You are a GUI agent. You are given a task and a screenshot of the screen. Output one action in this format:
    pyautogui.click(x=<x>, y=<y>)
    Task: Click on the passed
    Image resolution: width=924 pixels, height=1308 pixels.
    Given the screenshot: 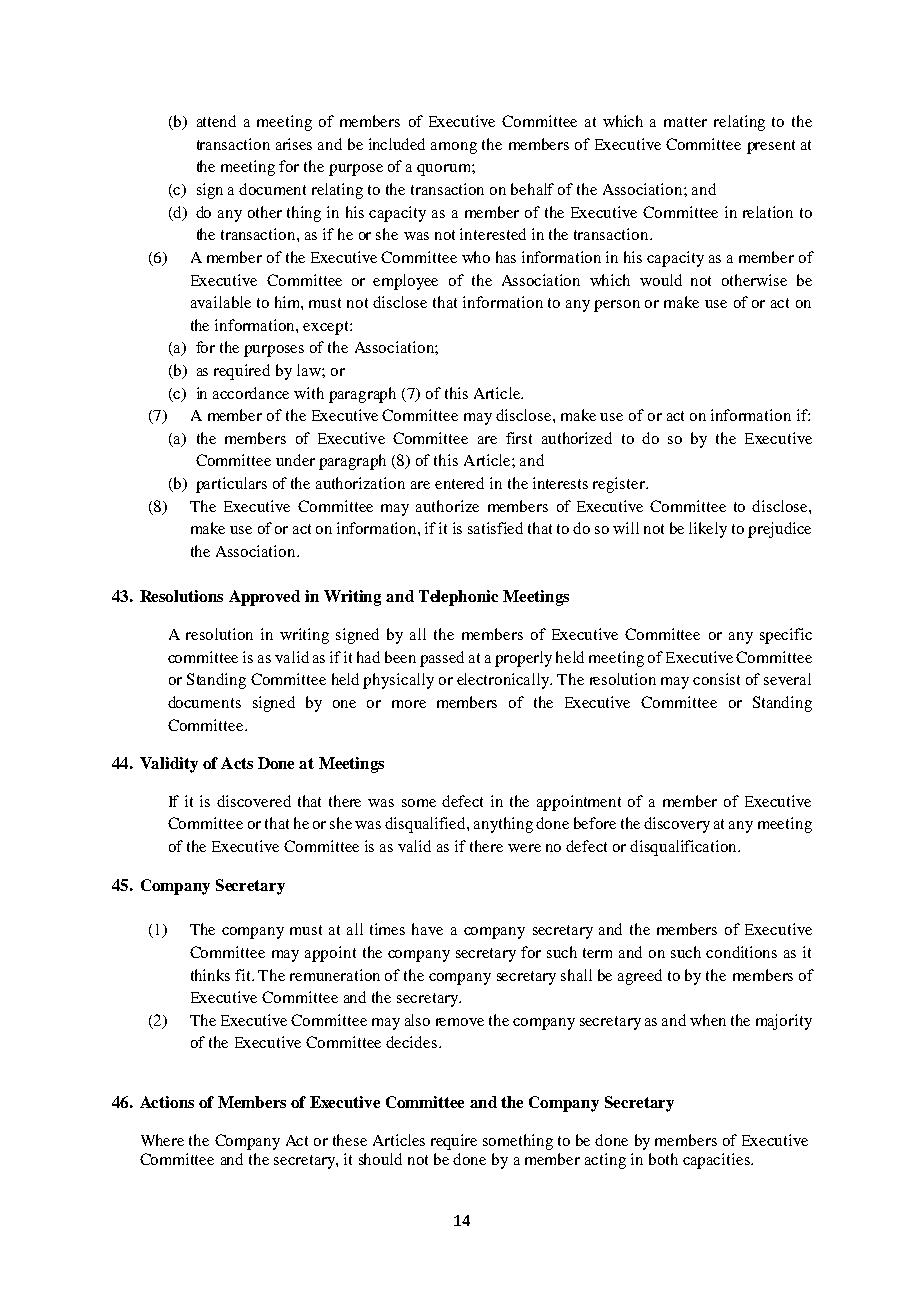 What is the action you would take?
    pyautogui.click(x=442, y=659)
